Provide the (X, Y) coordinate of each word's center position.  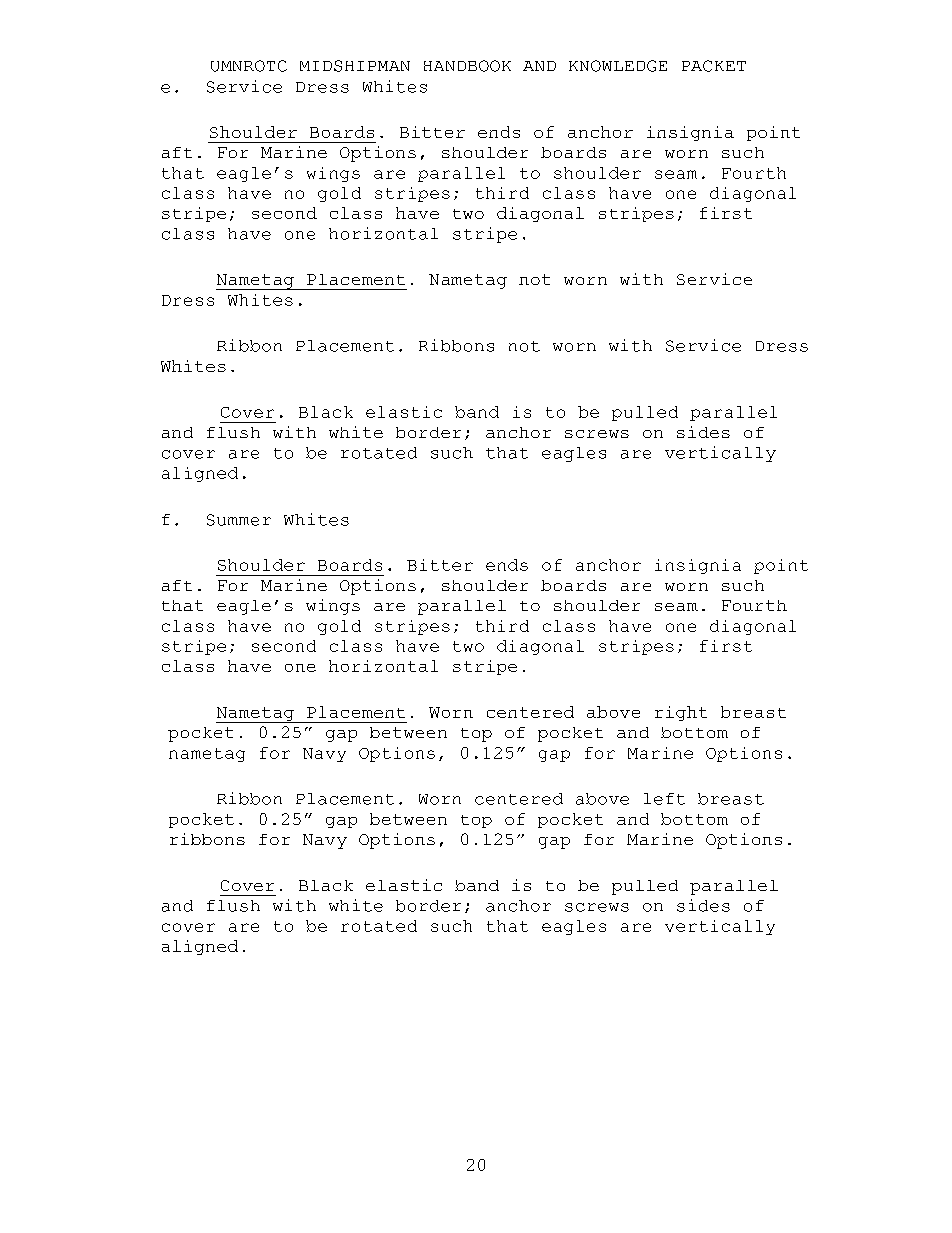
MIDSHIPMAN (355, 66)
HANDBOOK (467, 66)
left (664, 799)
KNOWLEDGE (618, 66)
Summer (239, 520)
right (681, 713)
